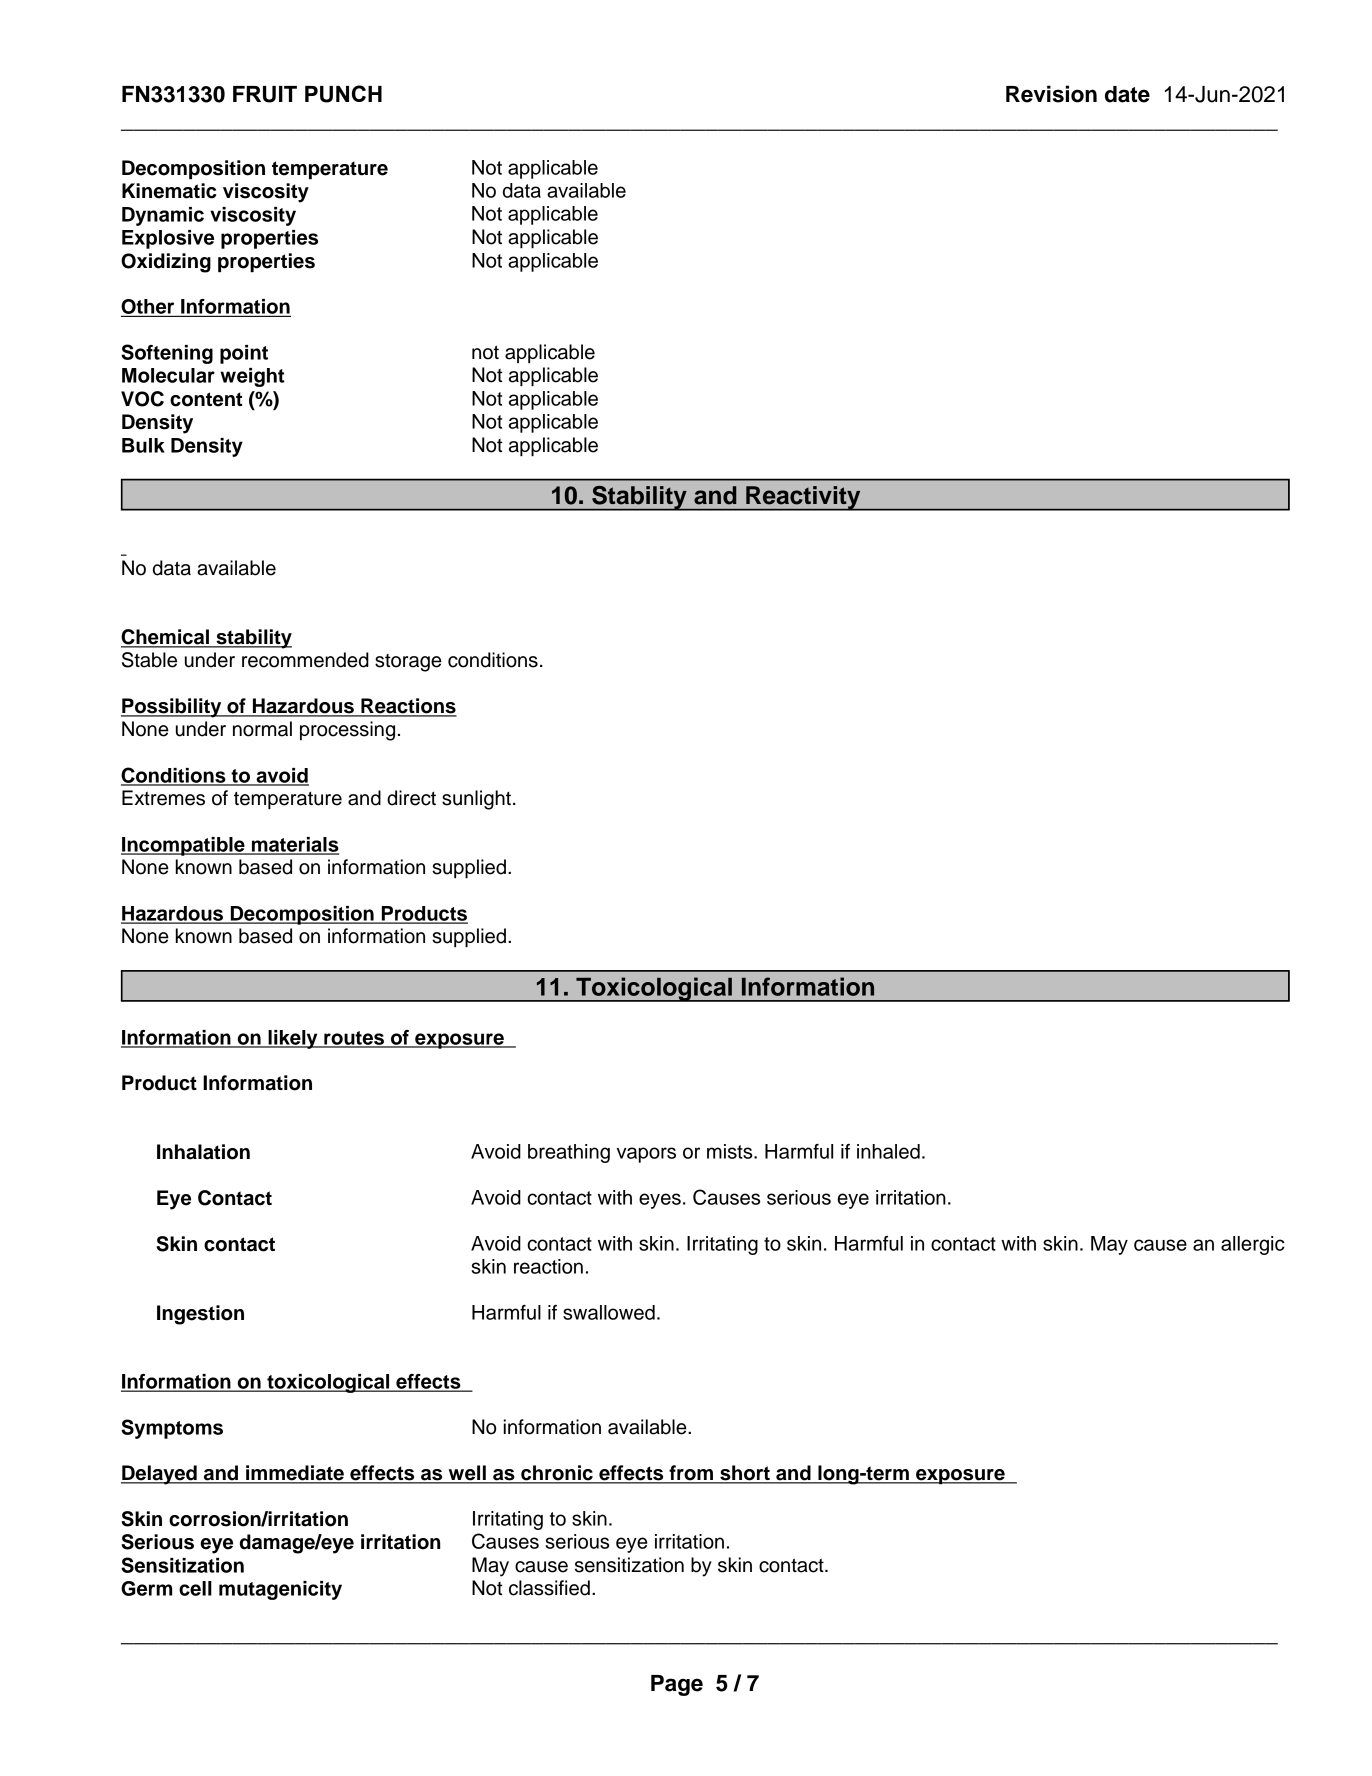 The image size is (1372, 1776). Describe the element at coordinates (476, 800) in the screenshot. I see `sunlight` at that location.
